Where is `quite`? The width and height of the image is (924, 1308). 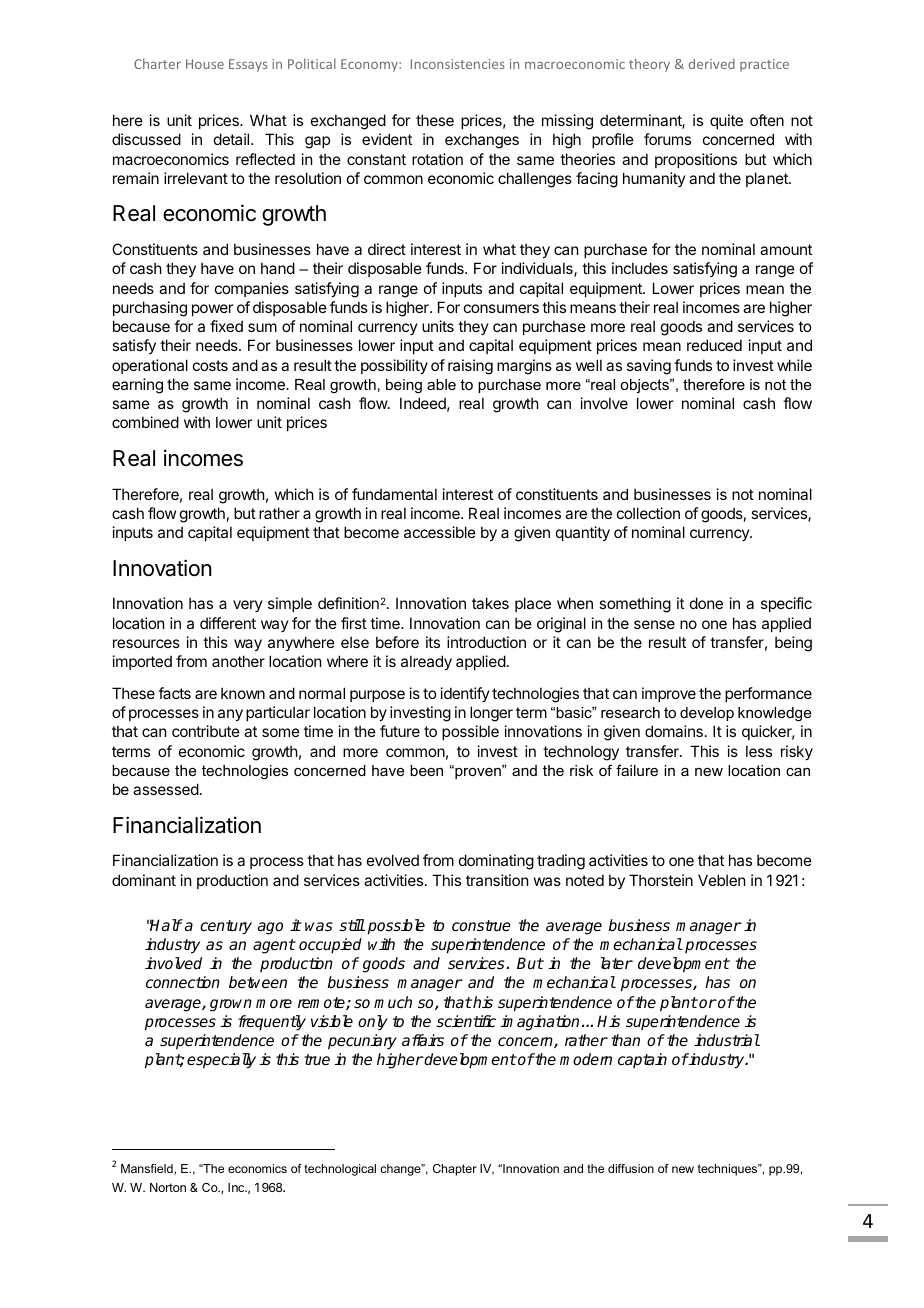
quite is located at coordinates (726, 121).
